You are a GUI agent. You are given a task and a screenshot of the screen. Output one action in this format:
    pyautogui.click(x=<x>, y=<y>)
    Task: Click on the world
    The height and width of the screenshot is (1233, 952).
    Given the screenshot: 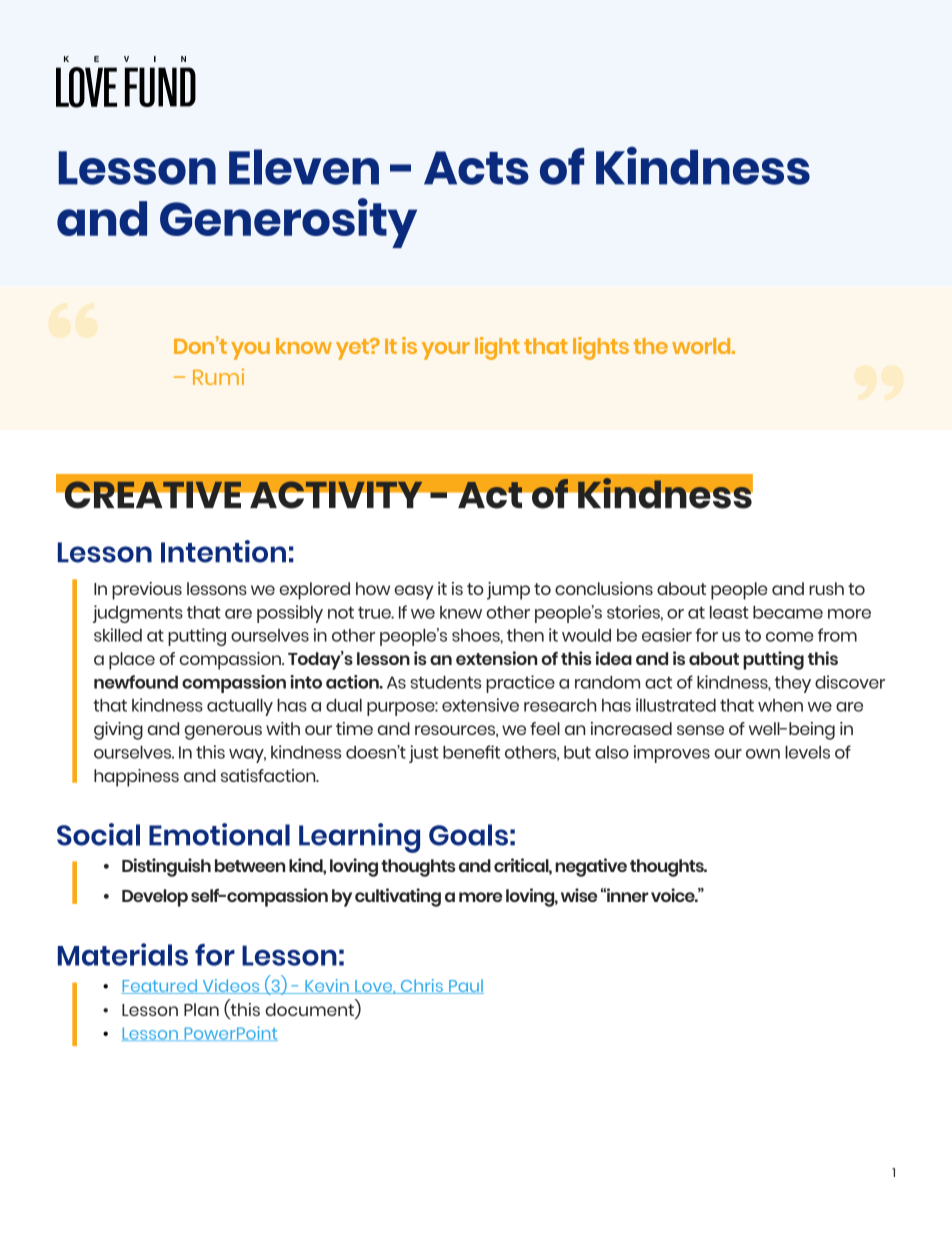 What is the action you would take?
    pyautogui.click(x=702, y=346)
